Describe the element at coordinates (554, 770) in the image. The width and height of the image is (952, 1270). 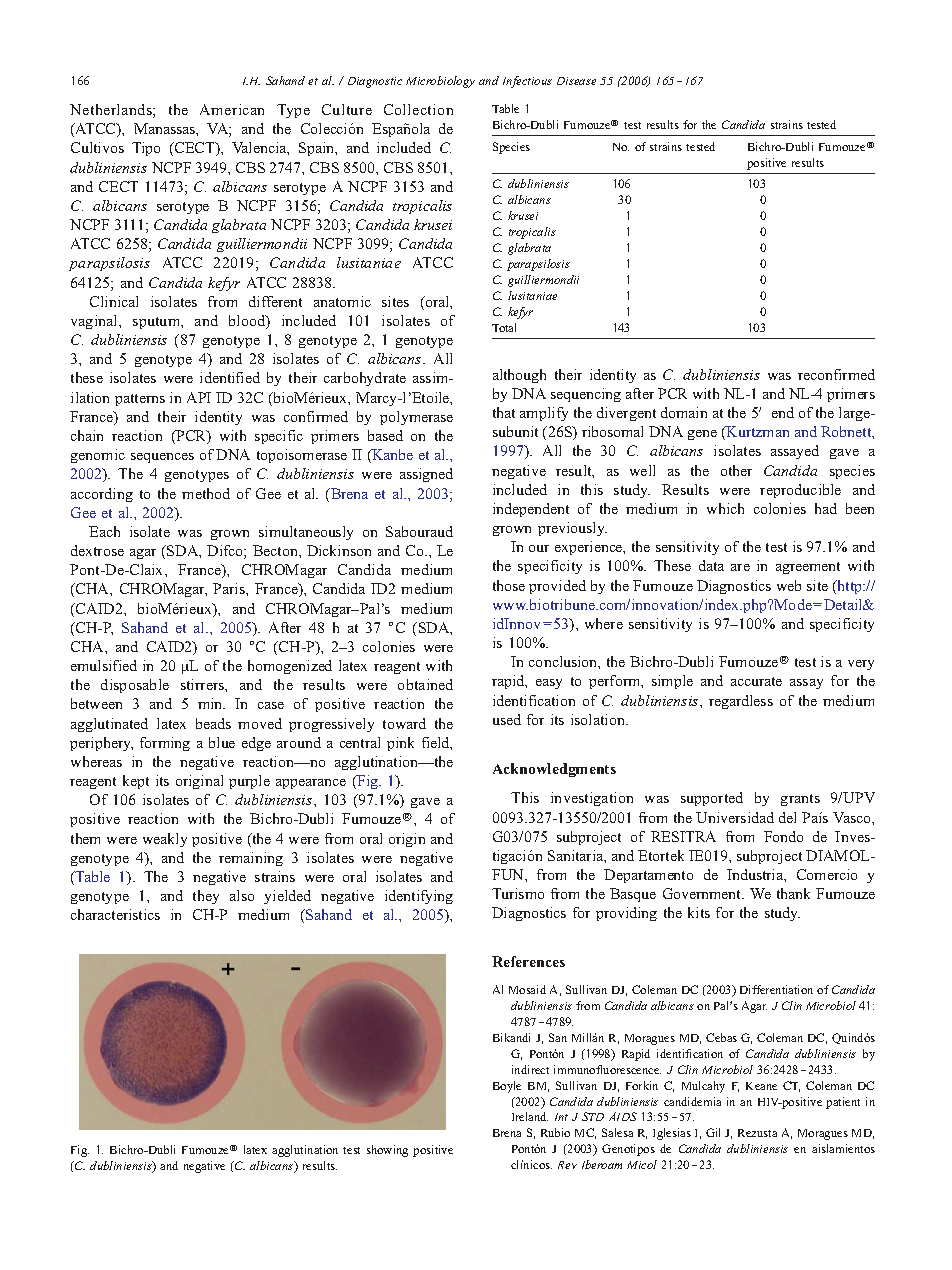
I see `Acknowledgments` at that location.
